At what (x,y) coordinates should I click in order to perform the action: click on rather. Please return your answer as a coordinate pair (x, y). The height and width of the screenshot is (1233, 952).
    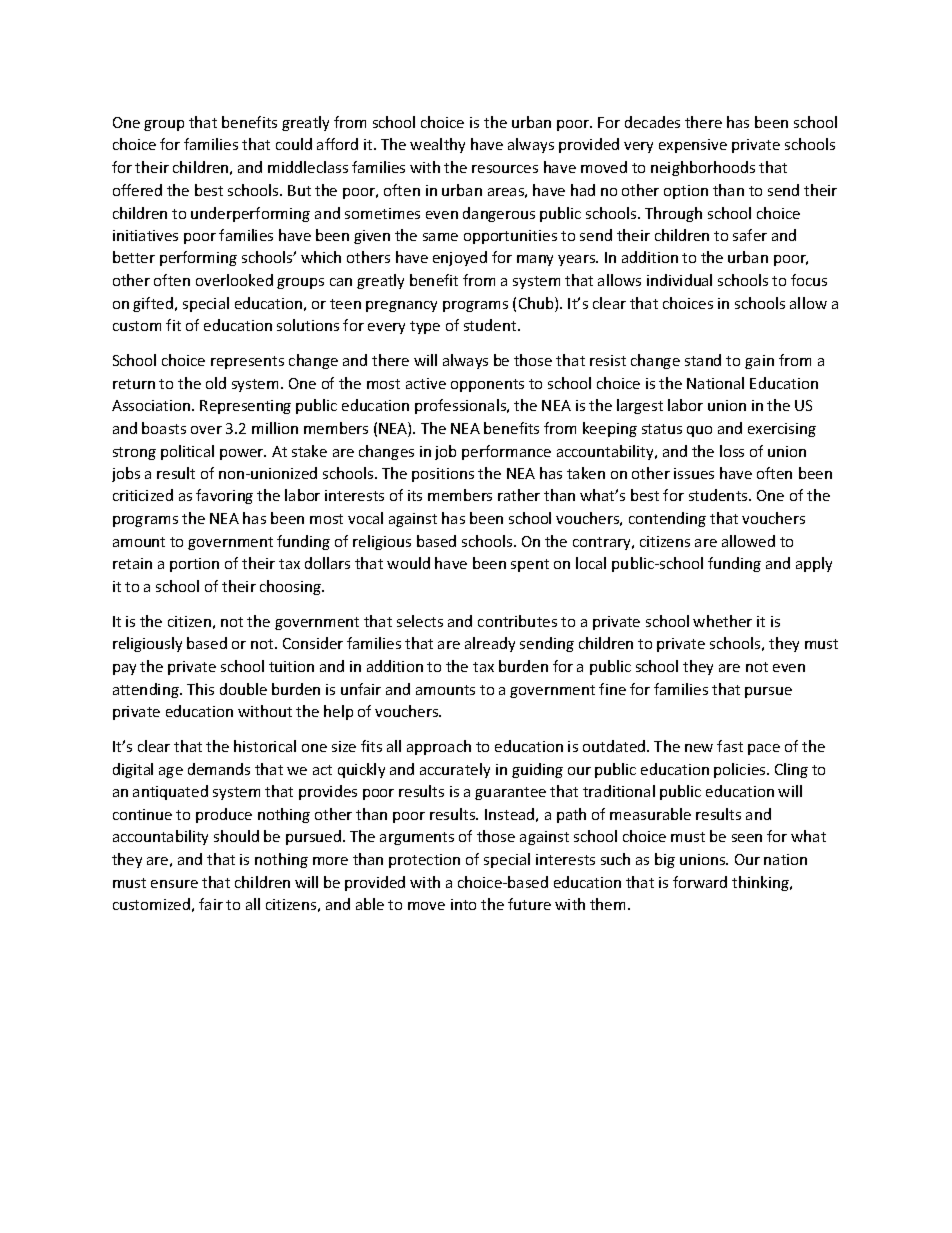
    Looking at the image, I should click on (519, 495).
